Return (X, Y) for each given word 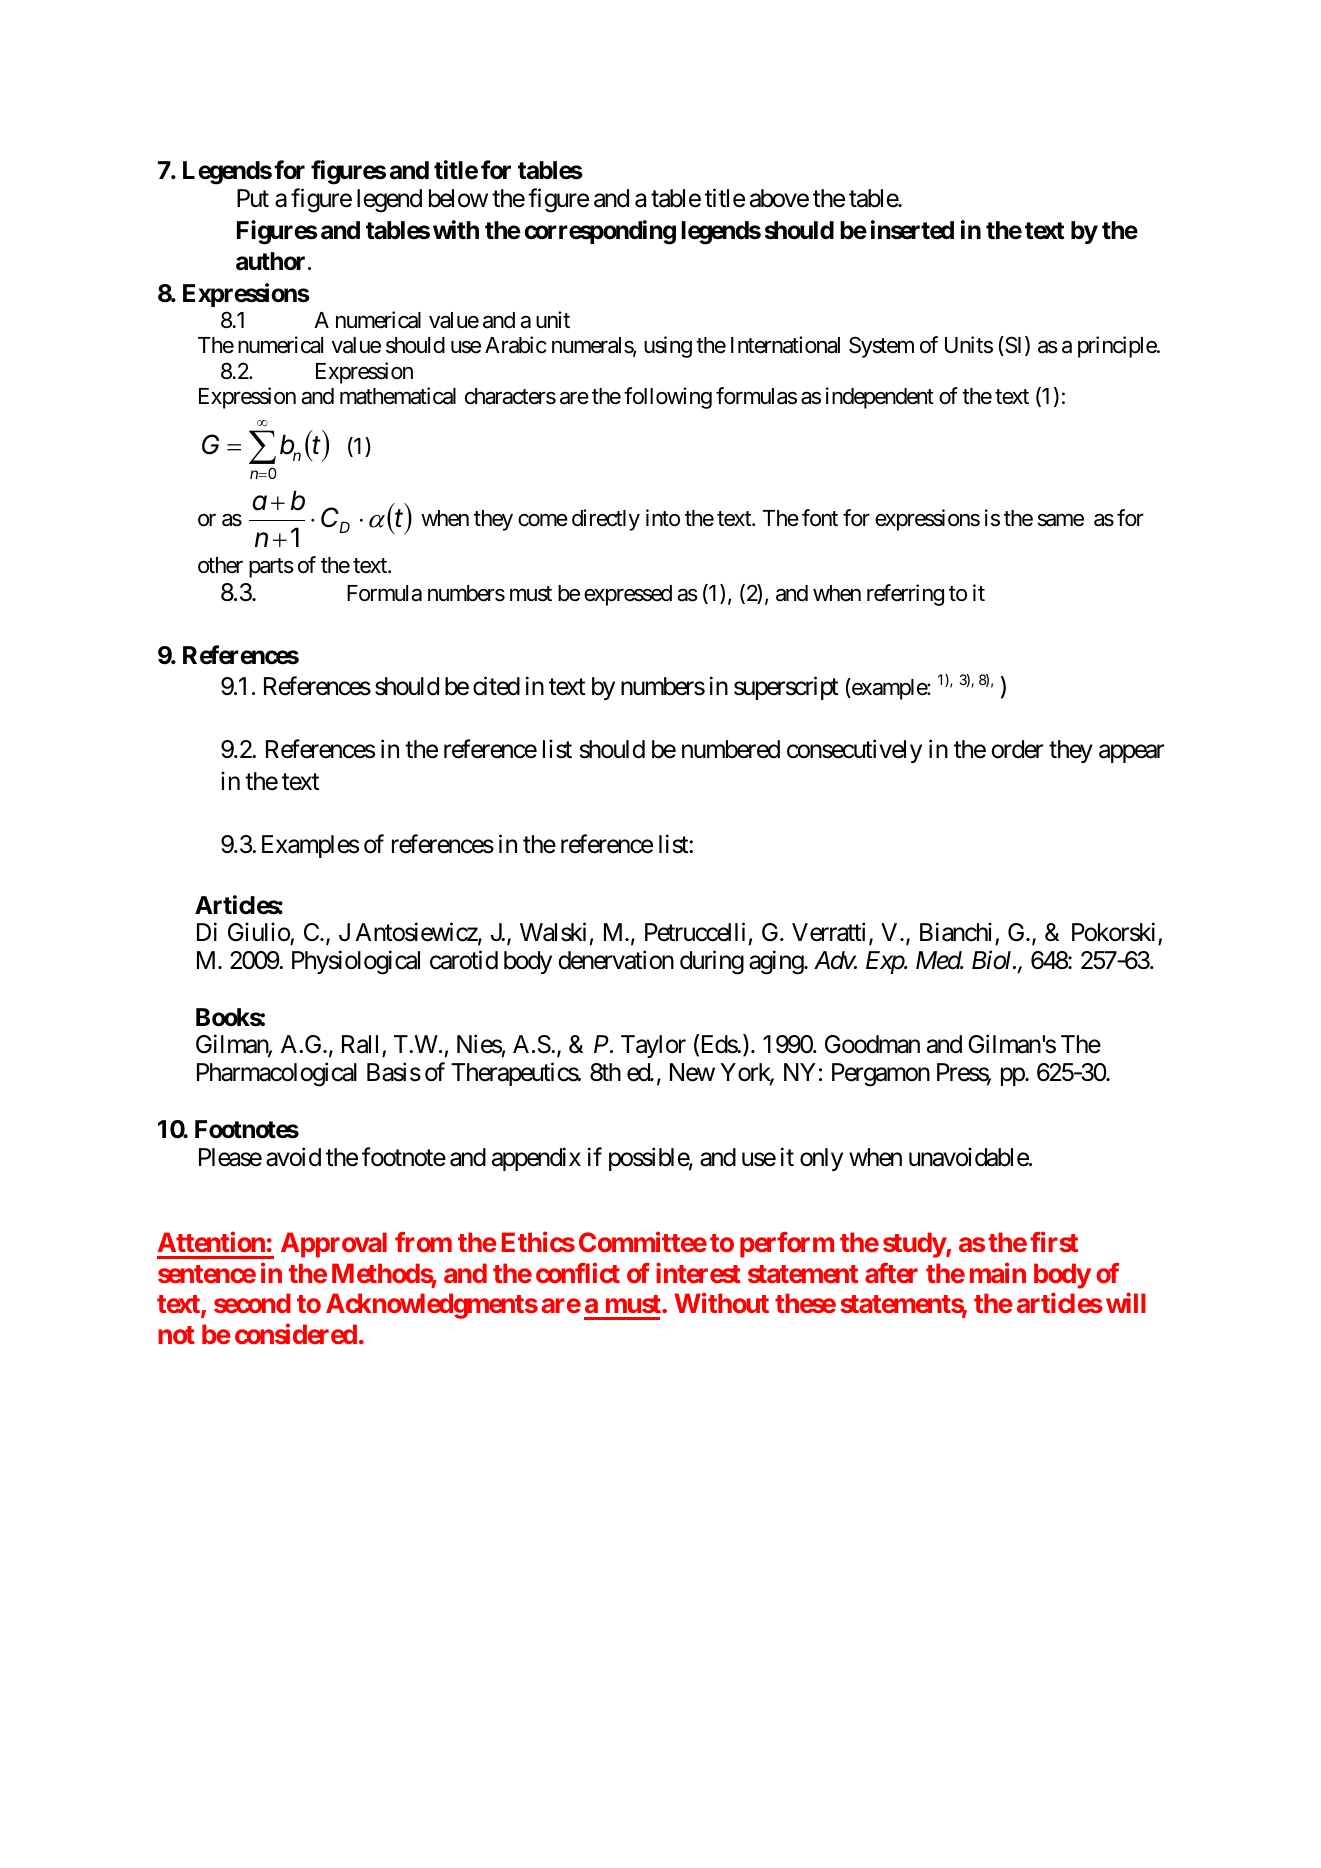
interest (698, 1272)
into (663, 518)
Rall (362, 1046)
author (270, 261)
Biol (993, 960)
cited (496, 686)
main (998, 1272)
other (220, 565)
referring (905, 595)
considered (296, 1334)
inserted (912, 230)
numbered (731, 749)
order (1017, 749)
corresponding (600, 232)
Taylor (653, 1046)
